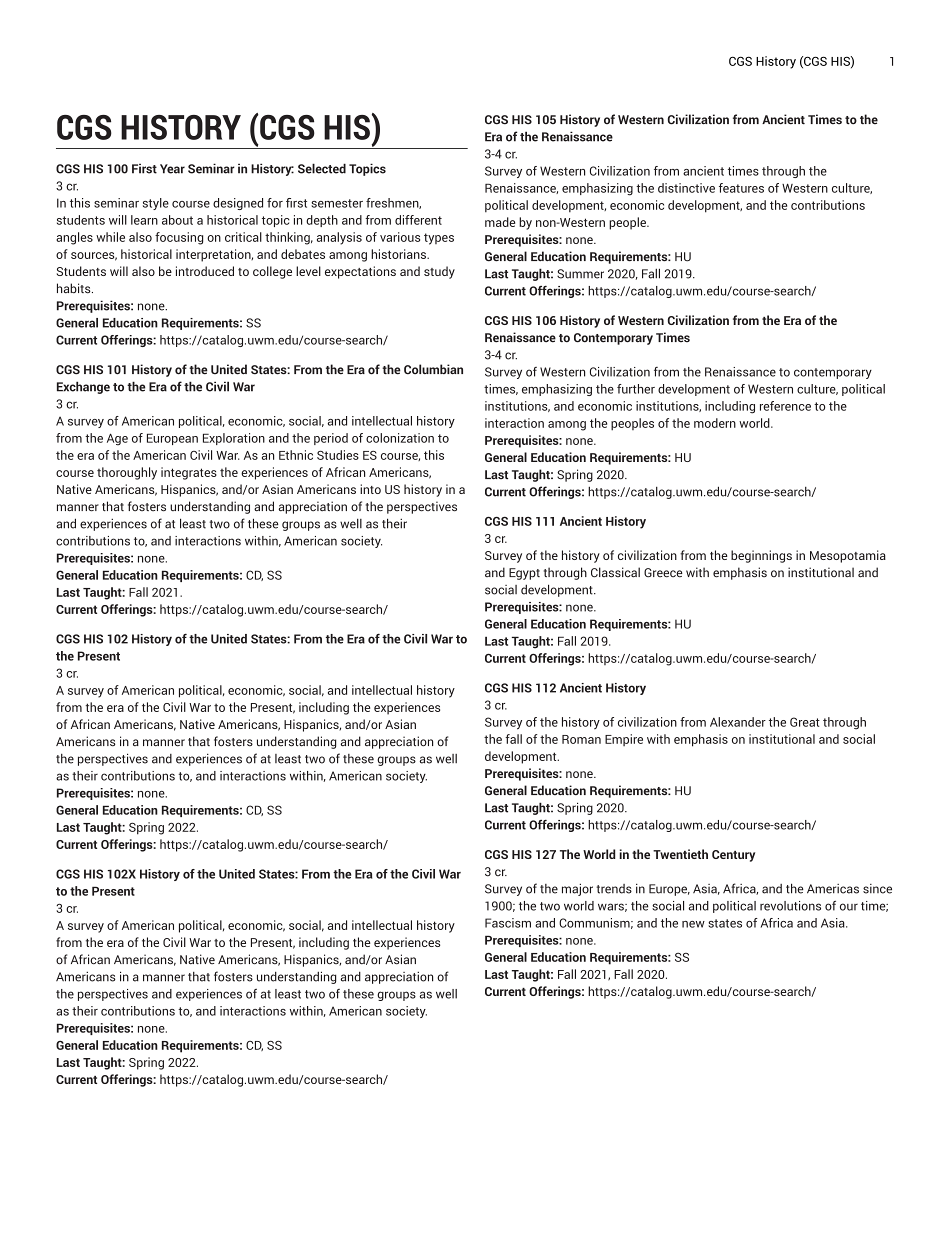  I want to click on Egypt, so click(524, 574).
